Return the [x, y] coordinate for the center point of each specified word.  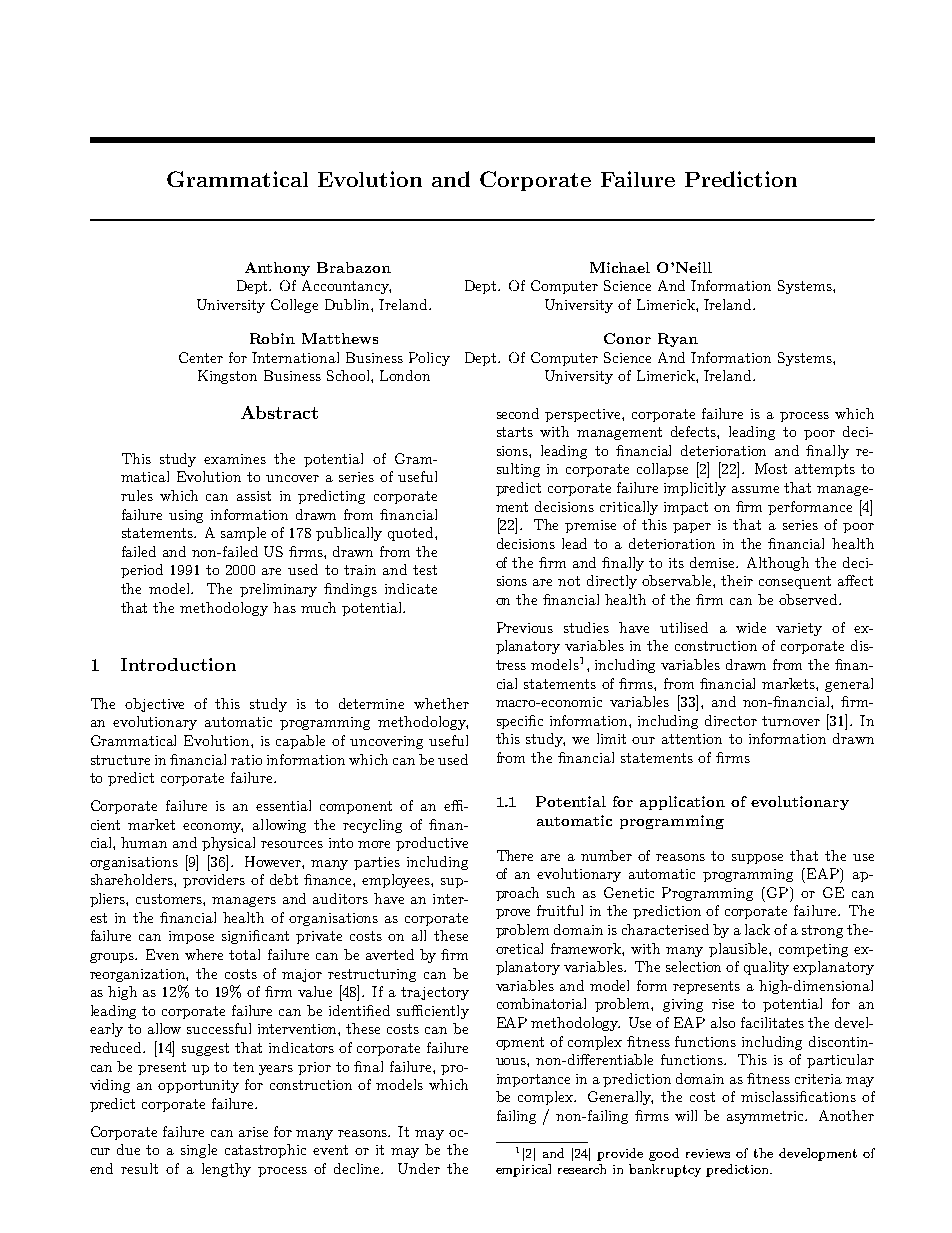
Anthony [277, 269]
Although [778, 564]
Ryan [678, 340]
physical [228, 844]
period [142, 571]
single [199, 1151]
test [425, 570]
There [515, 855]
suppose [757, 859]
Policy [429, 359]
